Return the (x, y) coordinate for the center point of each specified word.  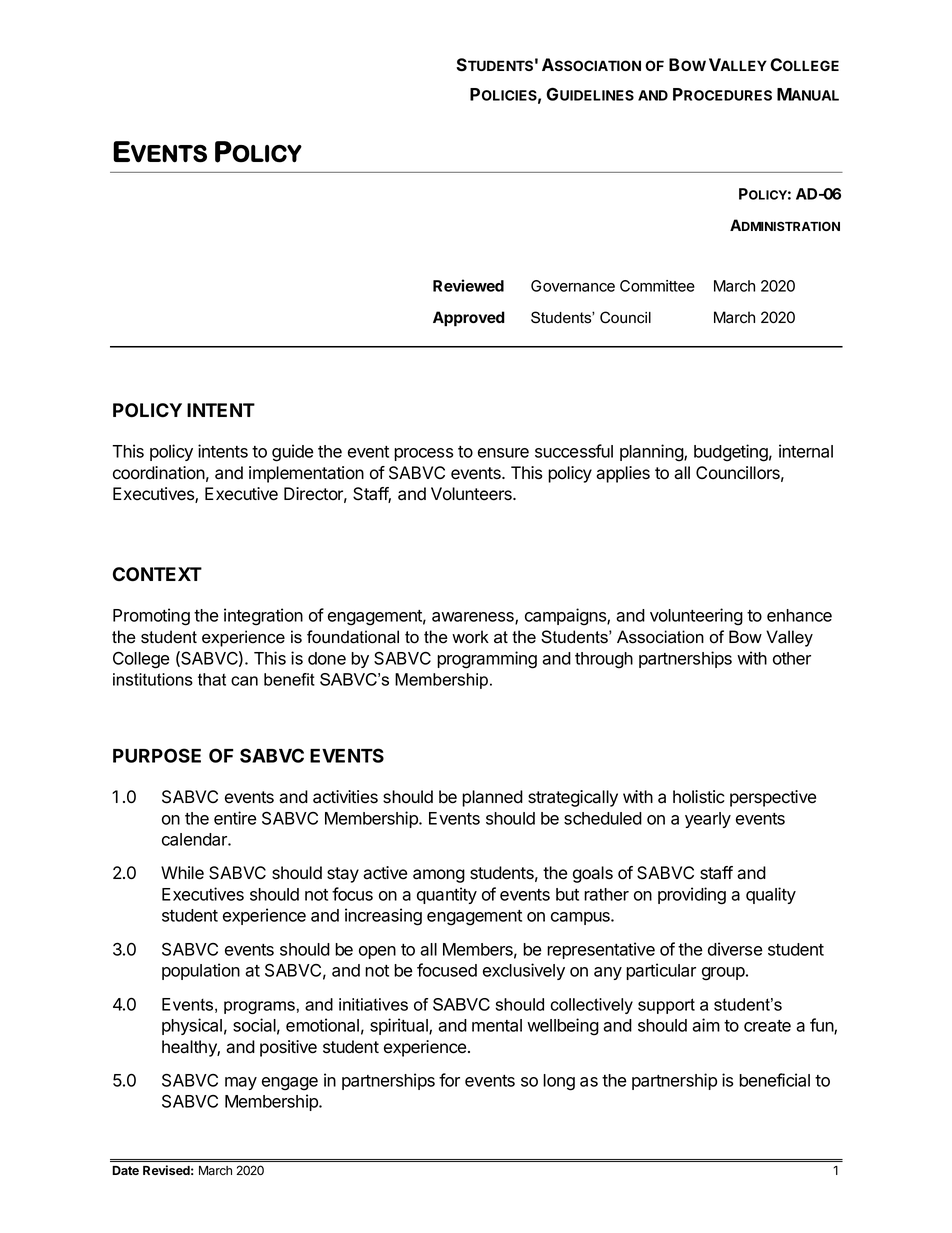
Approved (469, 319)
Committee (657, 286)
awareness (474, 618)
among (439, 876)
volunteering (696, 617)
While (182, 873)
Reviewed (468, 285)
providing (692, 896)
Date (125, 1170)
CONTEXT (157, 574)
